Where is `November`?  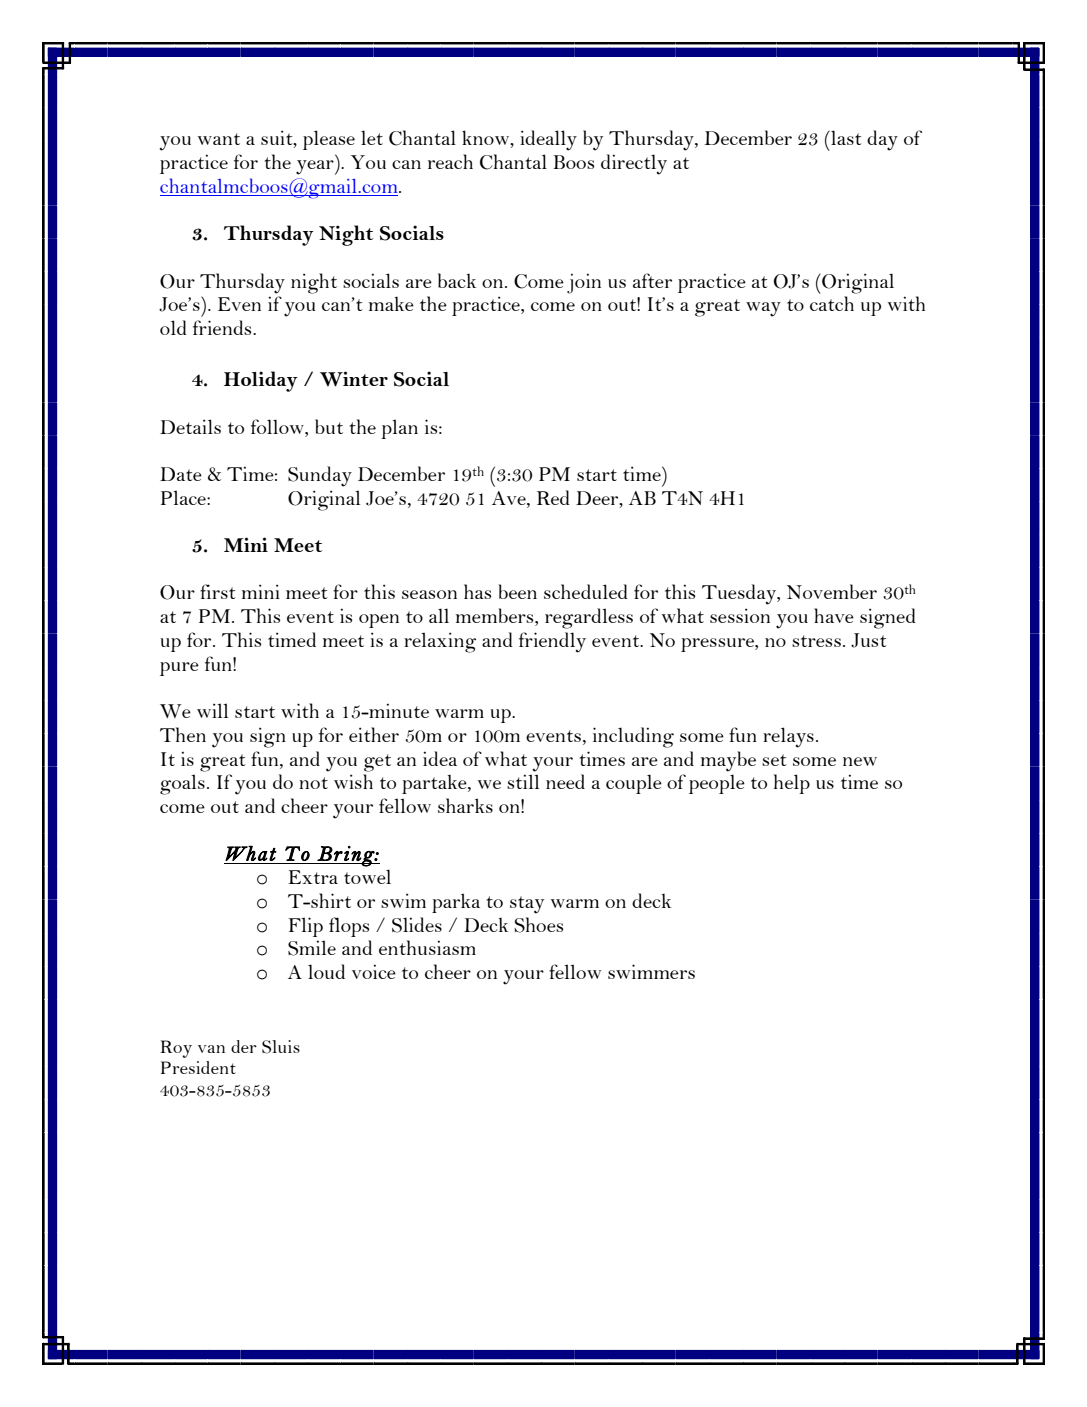
November is located at coordinates (832, 591).
